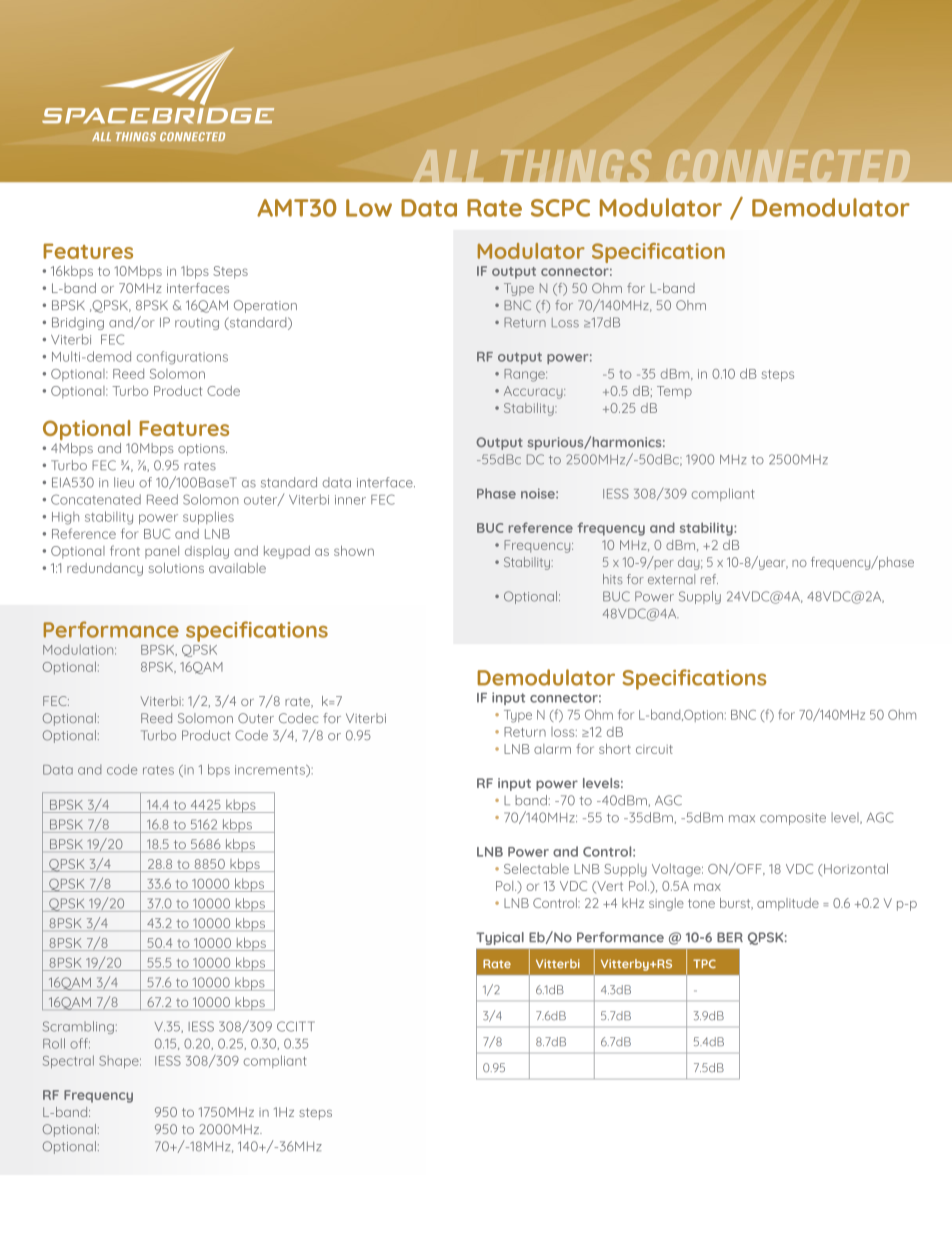 The image size is (952, 1233). Describe the element at coordinates (68, 1061) in the screenshot. I see `Spectral` at that location.
